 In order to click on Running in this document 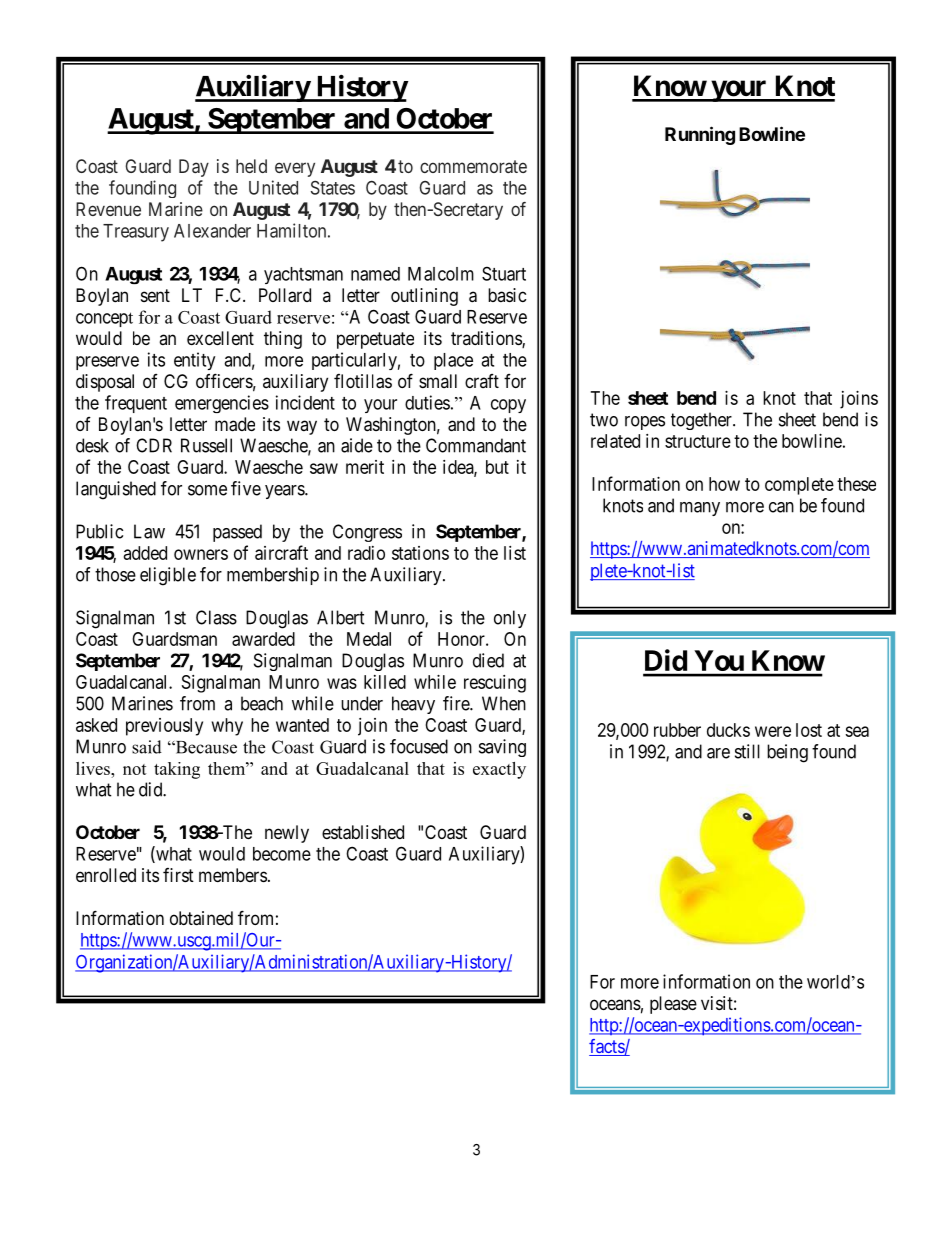, I will do `click(700, 135)`.
